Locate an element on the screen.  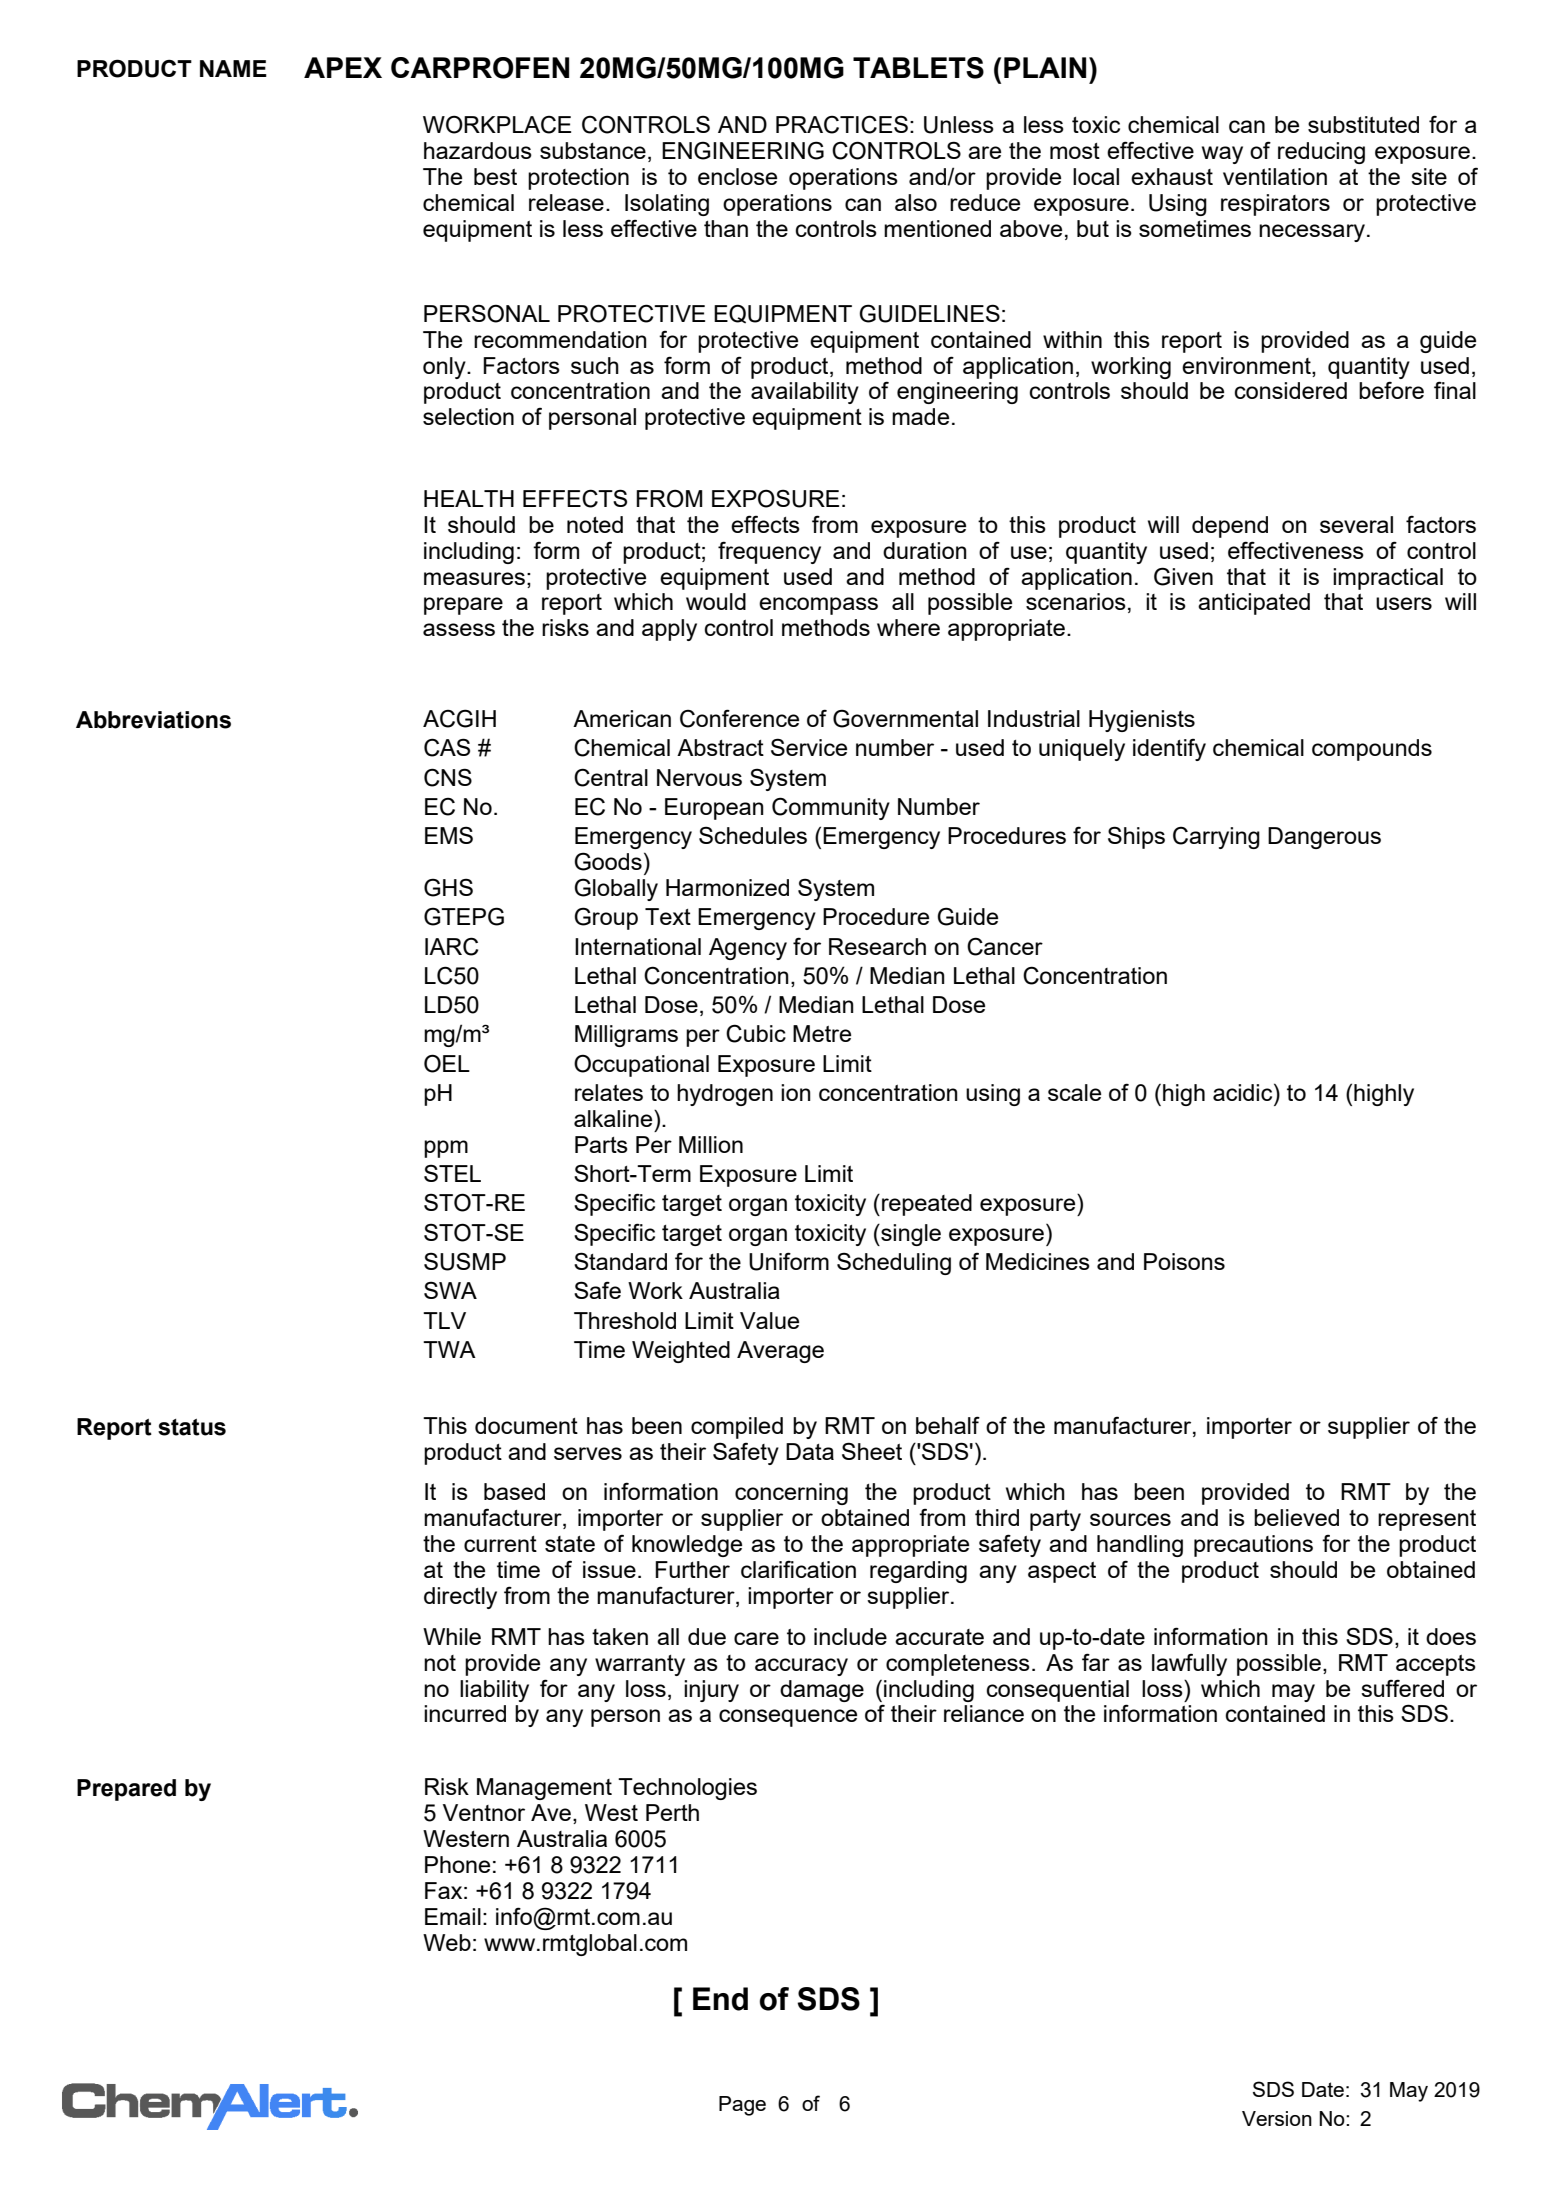
status is located at coordinates (192, 1427).
